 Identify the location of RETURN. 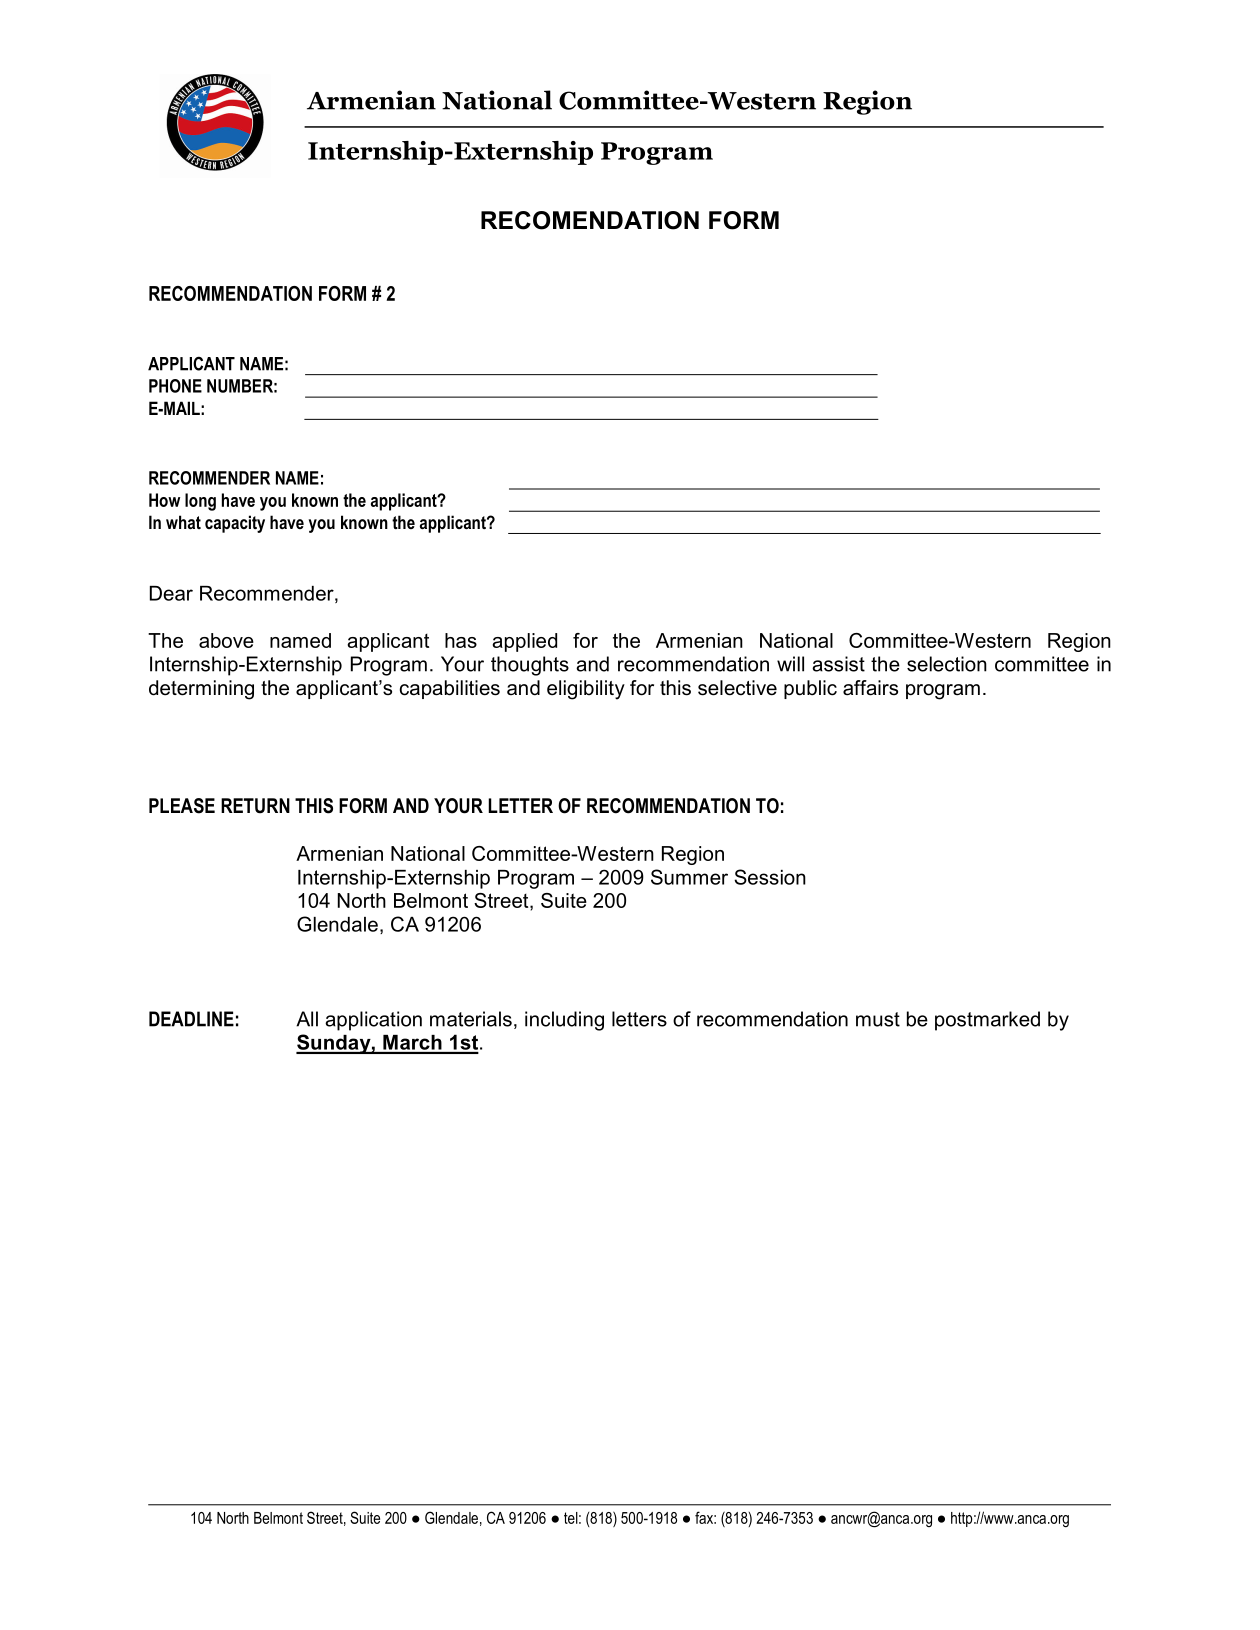
(255, 806).
